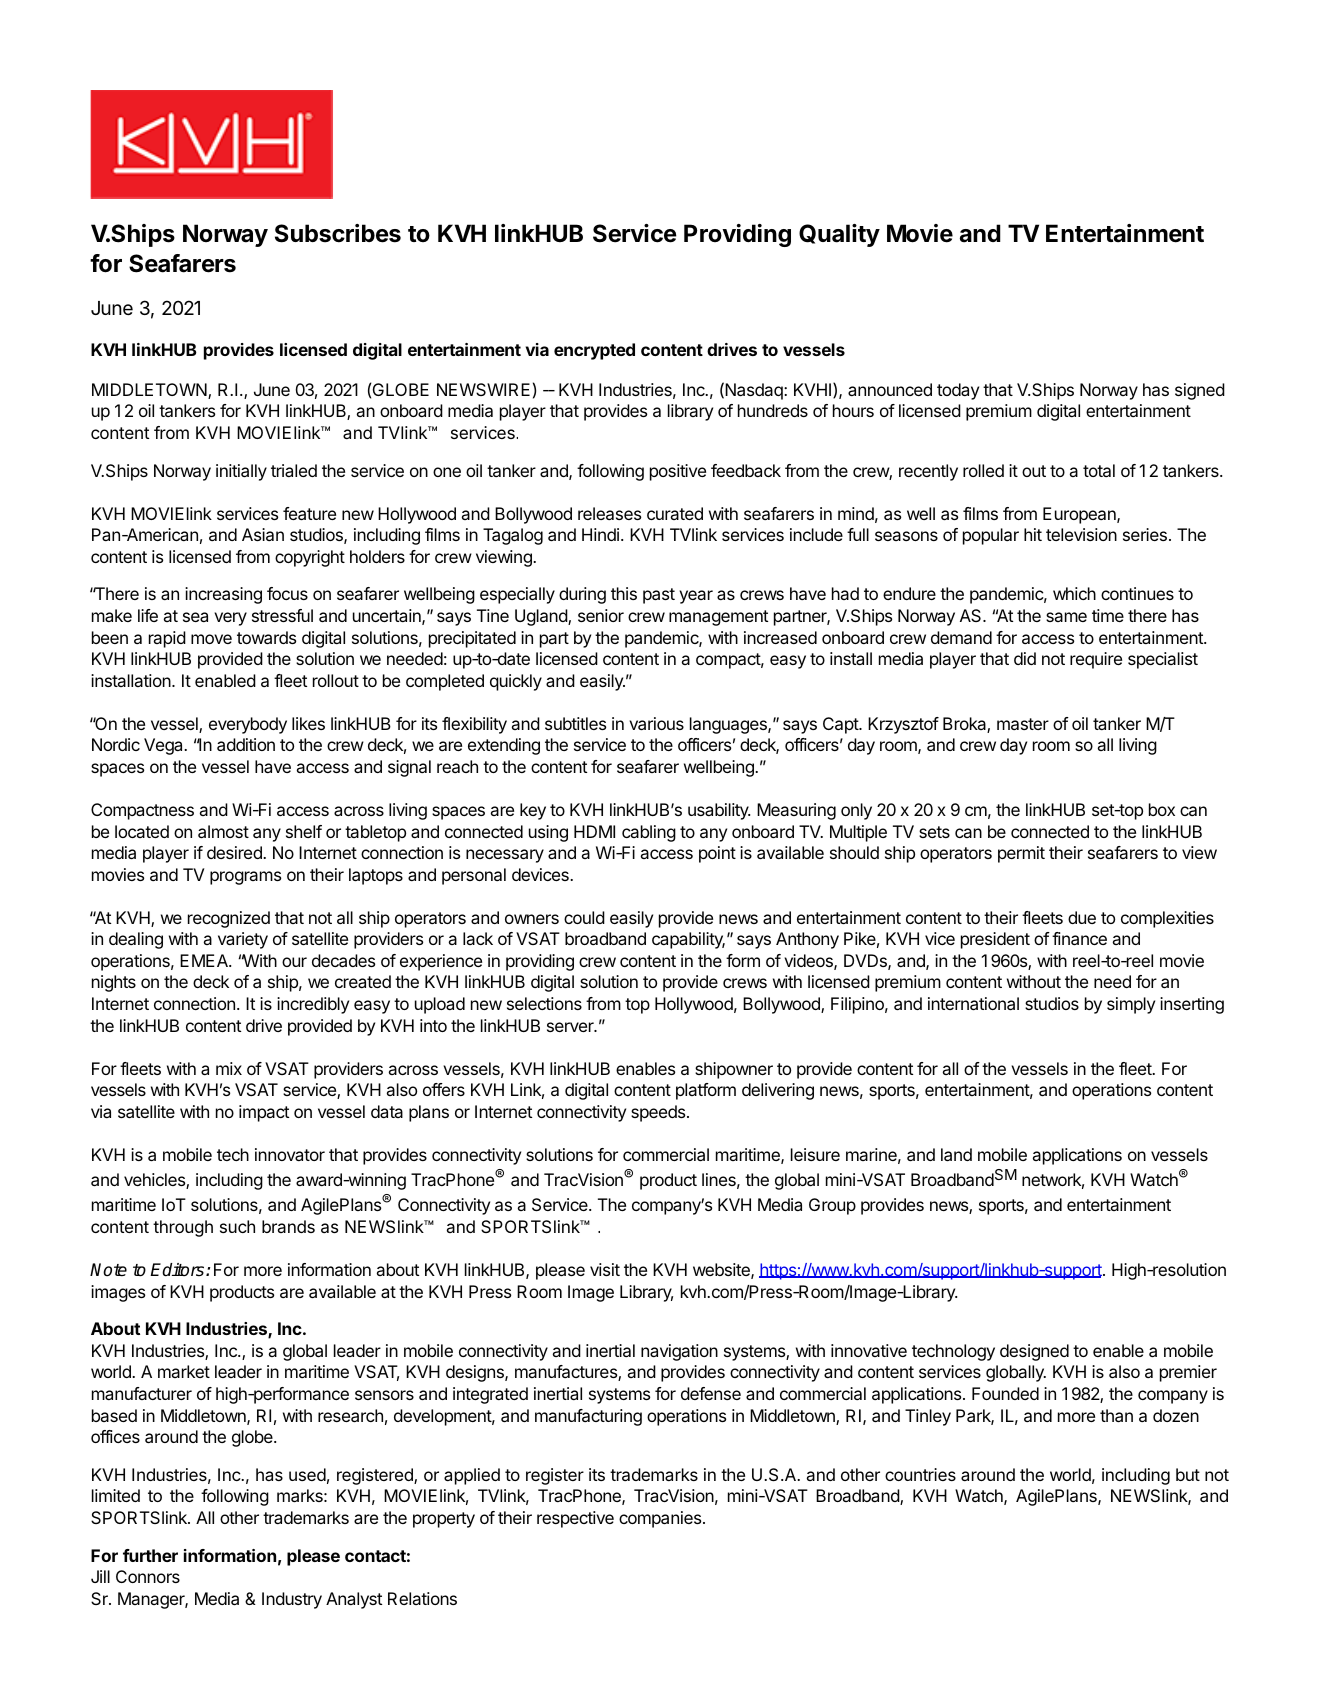 The image size is (1319, 1707). I want to click on past, so click(659, 596).
